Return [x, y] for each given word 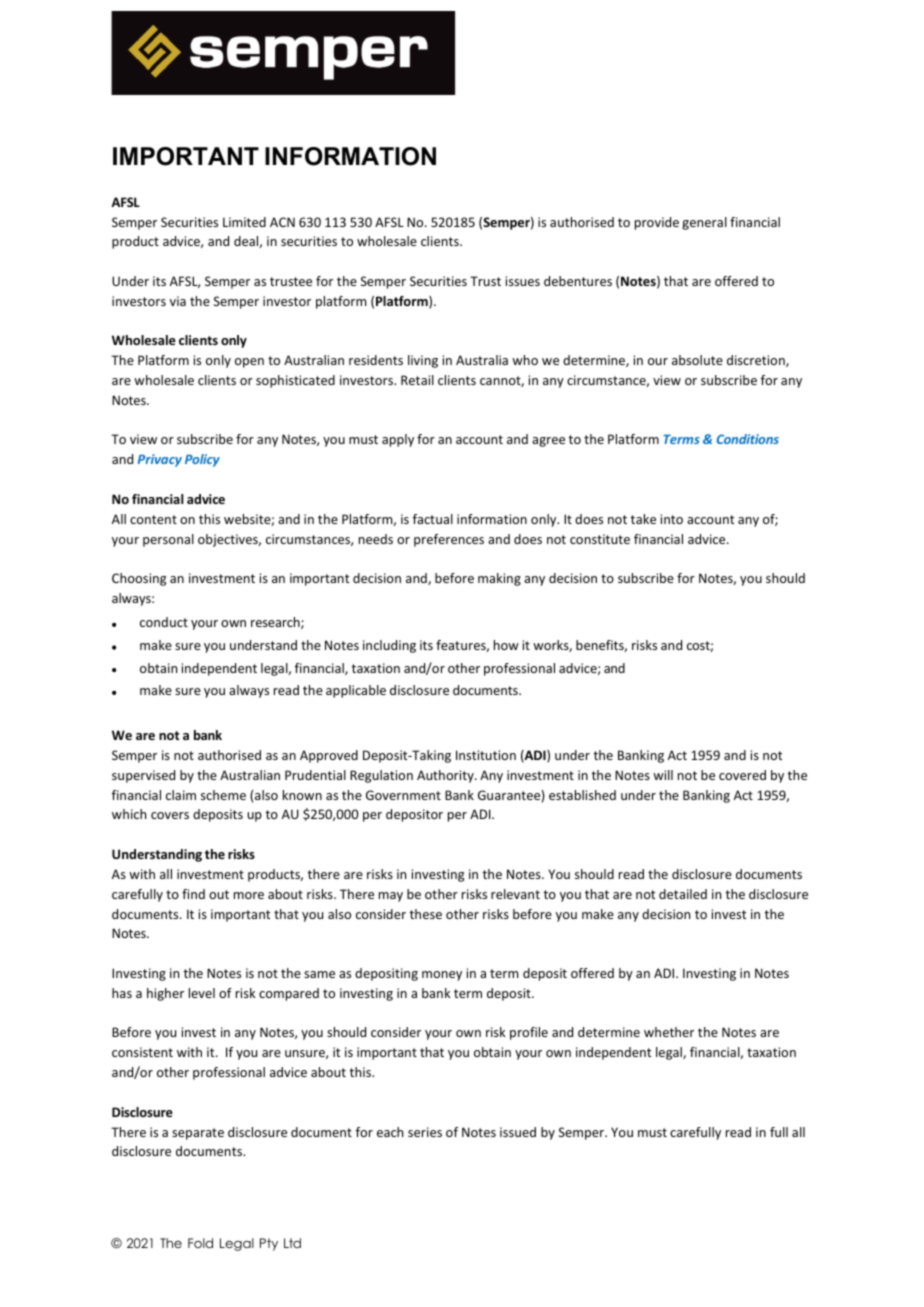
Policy [202, 460]
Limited [244, 222]
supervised [143, 776]
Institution [486, 755]
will [663, 775]
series [425, 1132]
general [704, 223]
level [202, 993]
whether [669, 1032]
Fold [200, 1243]
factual [433, 519]
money [442, 976]
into [672, 519]
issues [523, 281]
